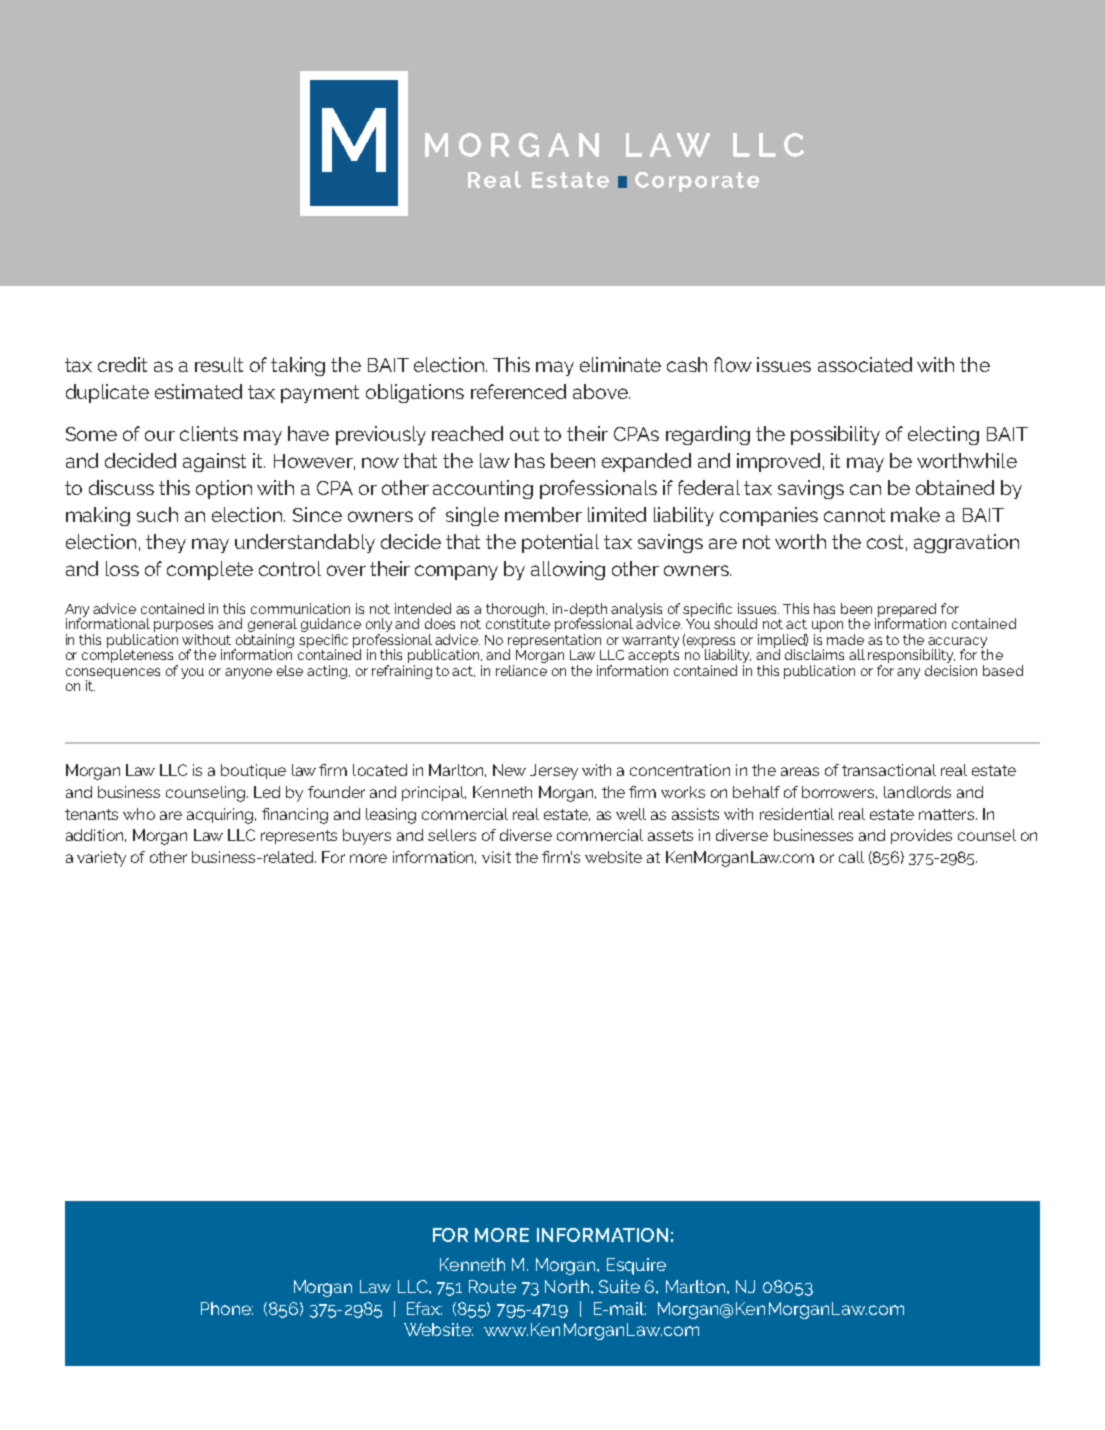 The image size is (1105, 1430). I want to click on Phone, so click(227, 1308).
